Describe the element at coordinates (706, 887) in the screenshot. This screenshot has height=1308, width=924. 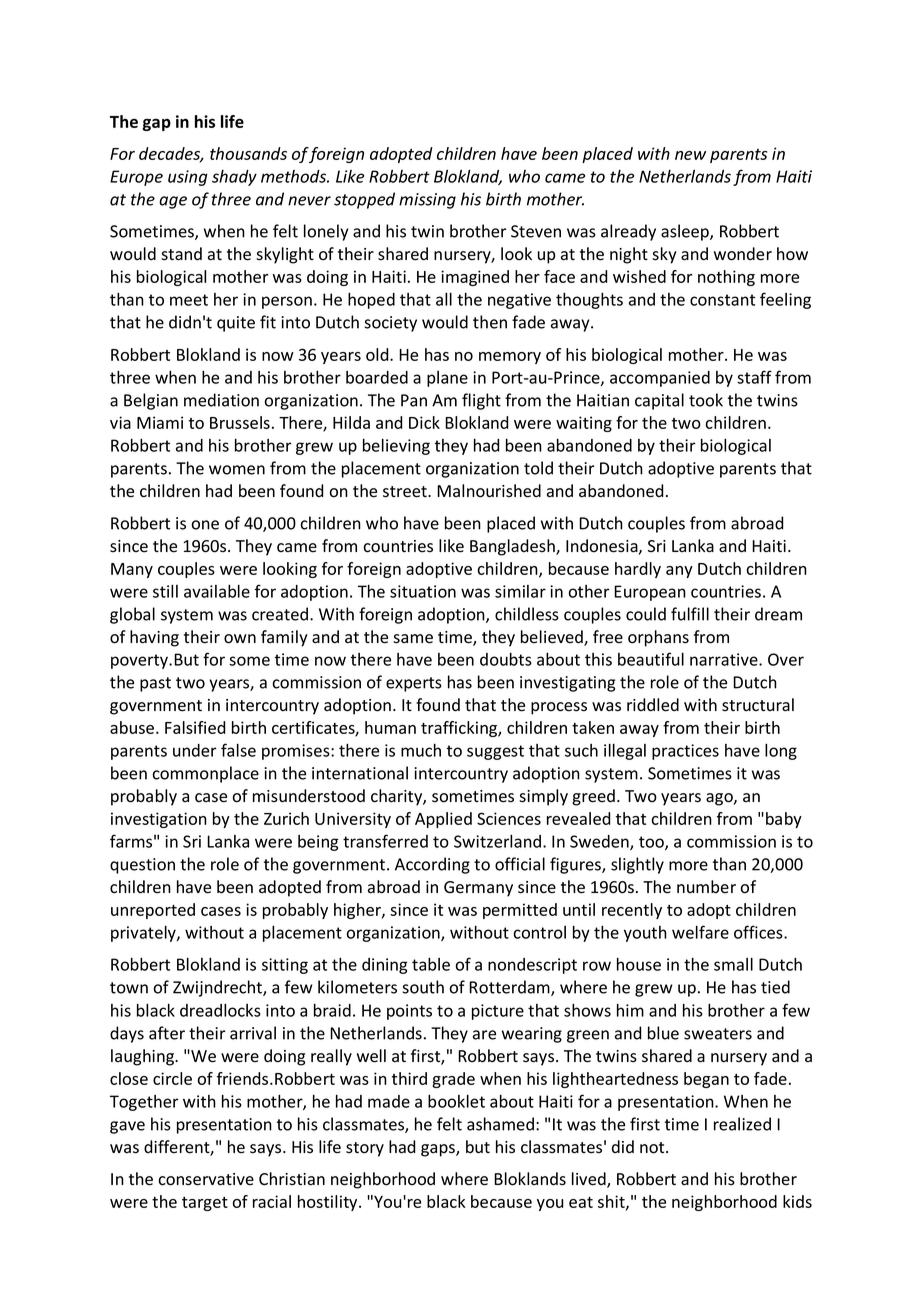
I see `number` at that location.
